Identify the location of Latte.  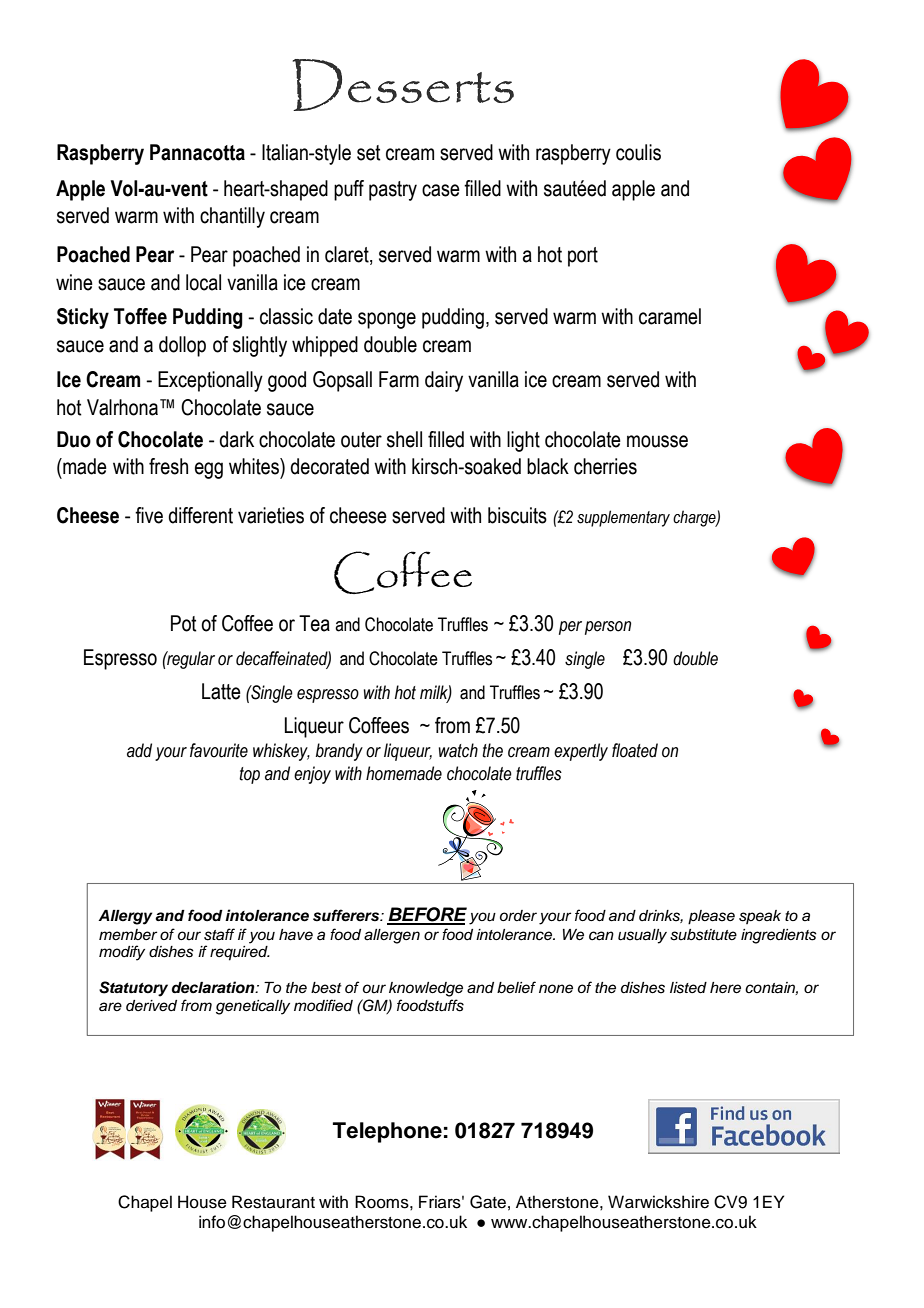
(221, 691).
